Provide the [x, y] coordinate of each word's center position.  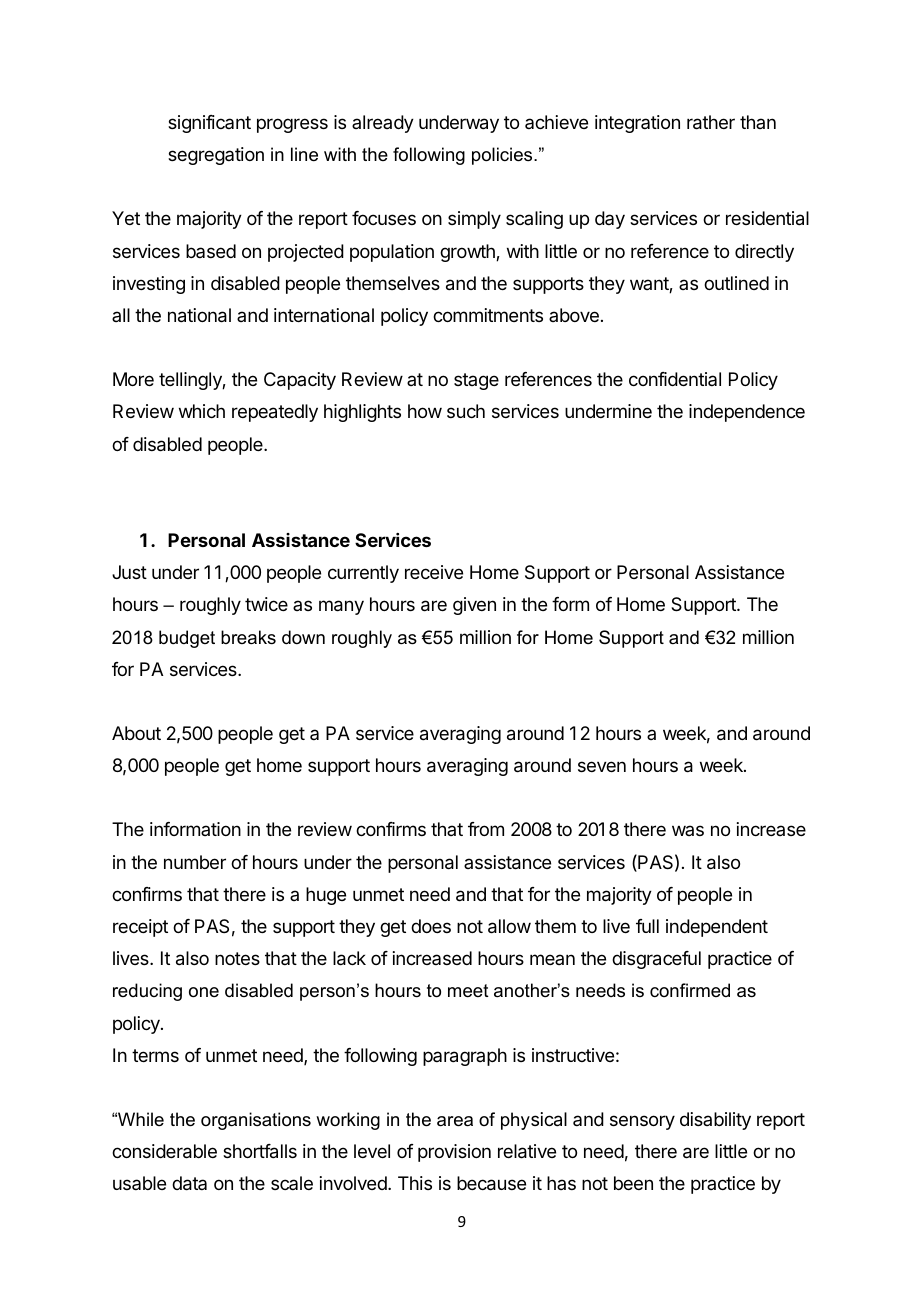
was [688, 830]
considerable [164, 1151]
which [202, 411]
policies [503, 156]
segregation [216, 156]
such [466, 411]
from [486, 829]
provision [454, 1153]
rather [711, 122]
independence [747, 413]
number [195, 862]
